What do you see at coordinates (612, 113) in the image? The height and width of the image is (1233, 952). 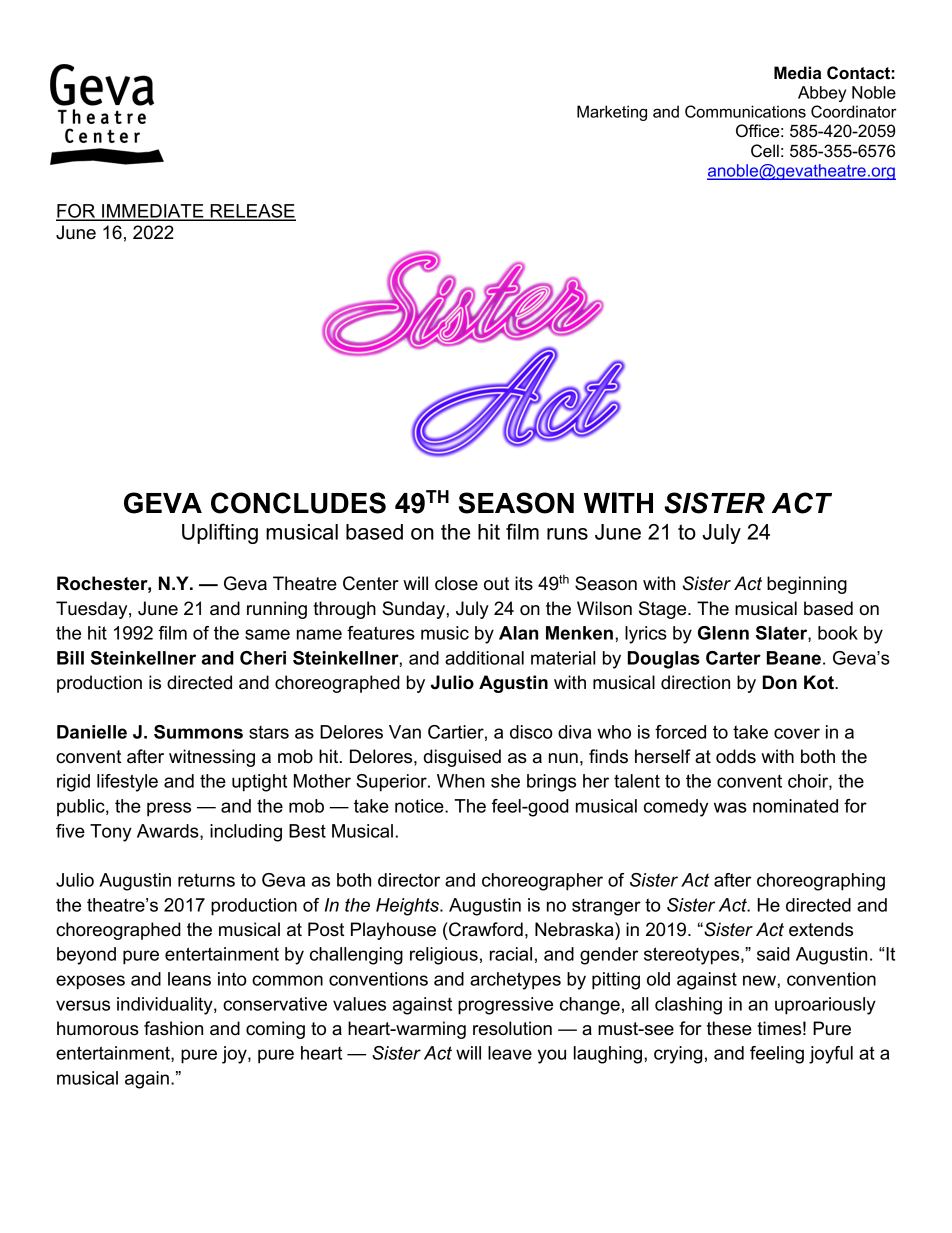 I see `Marketing` at bounding box center [612, 113].
